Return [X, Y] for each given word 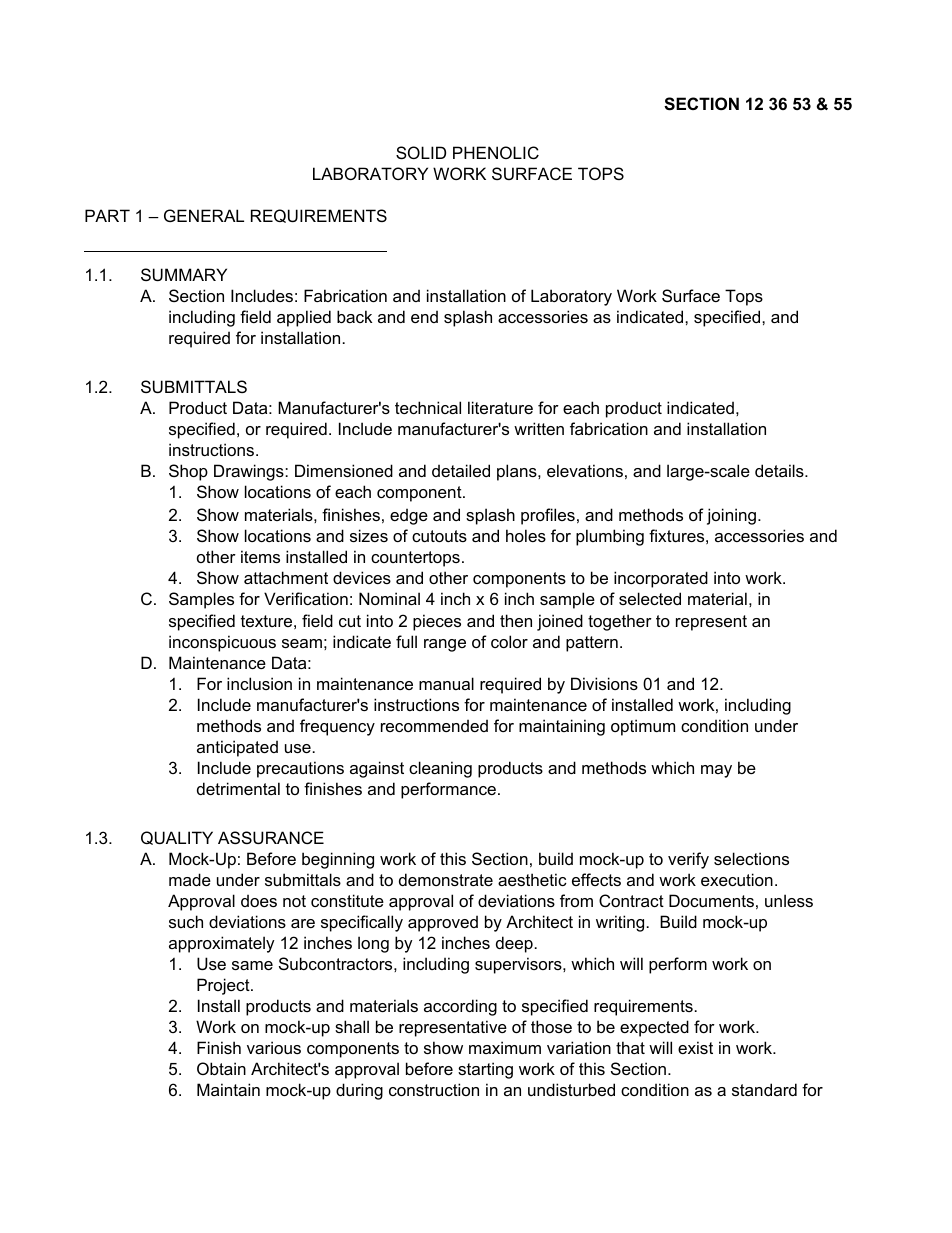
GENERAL [204, 215]
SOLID [421, 152]
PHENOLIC [496, 152]
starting [485, 1070]
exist [695, 1047]
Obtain [221, 1068]
